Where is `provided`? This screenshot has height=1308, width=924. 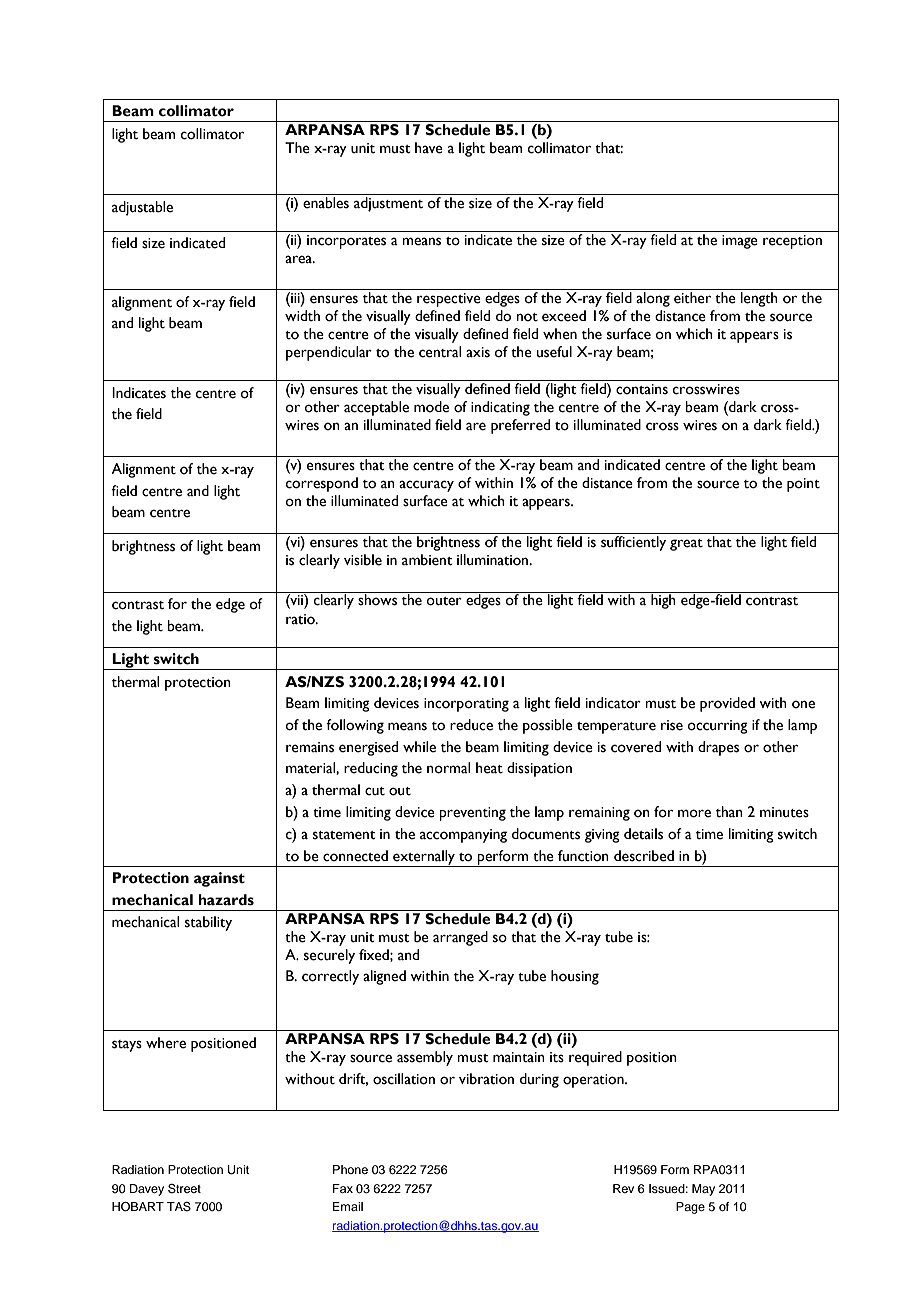 provided is located at coordinates (727, 704).
